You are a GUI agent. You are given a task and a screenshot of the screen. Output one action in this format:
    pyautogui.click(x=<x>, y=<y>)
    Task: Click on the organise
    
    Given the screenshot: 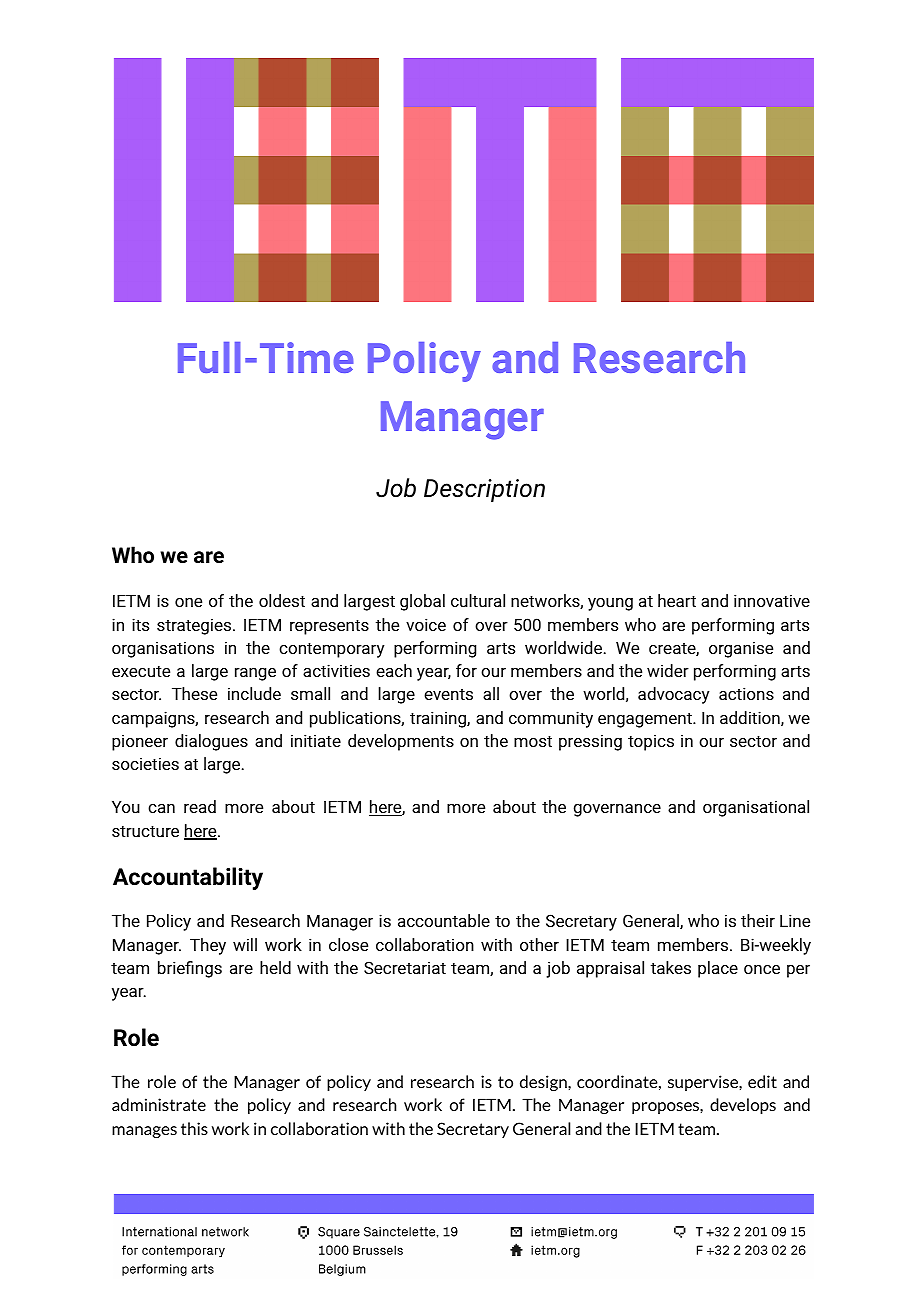 What is the action you would take?
    pyautogui.click(x=741, y=649)
